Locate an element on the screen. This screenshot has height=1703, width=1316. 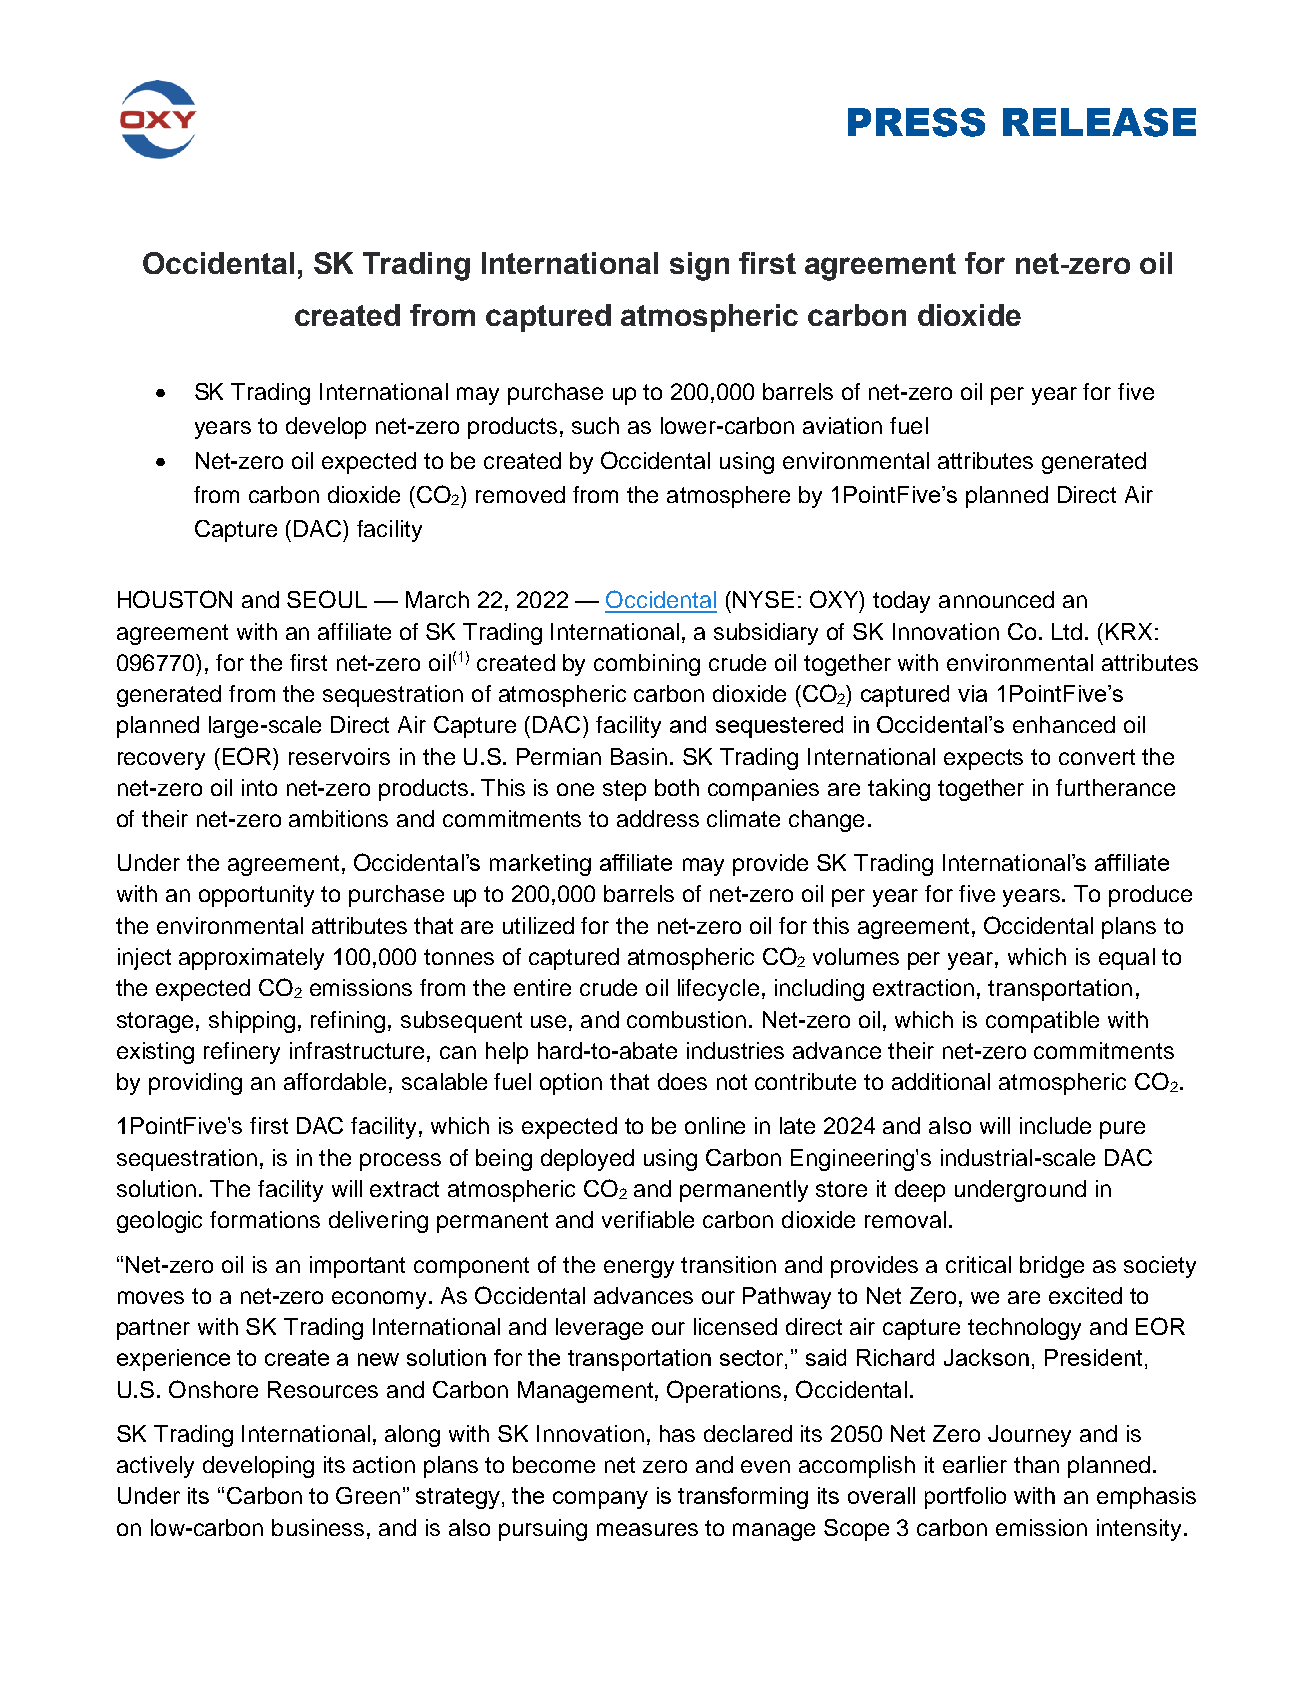
refinery is located at coordinates (242, 1053).
